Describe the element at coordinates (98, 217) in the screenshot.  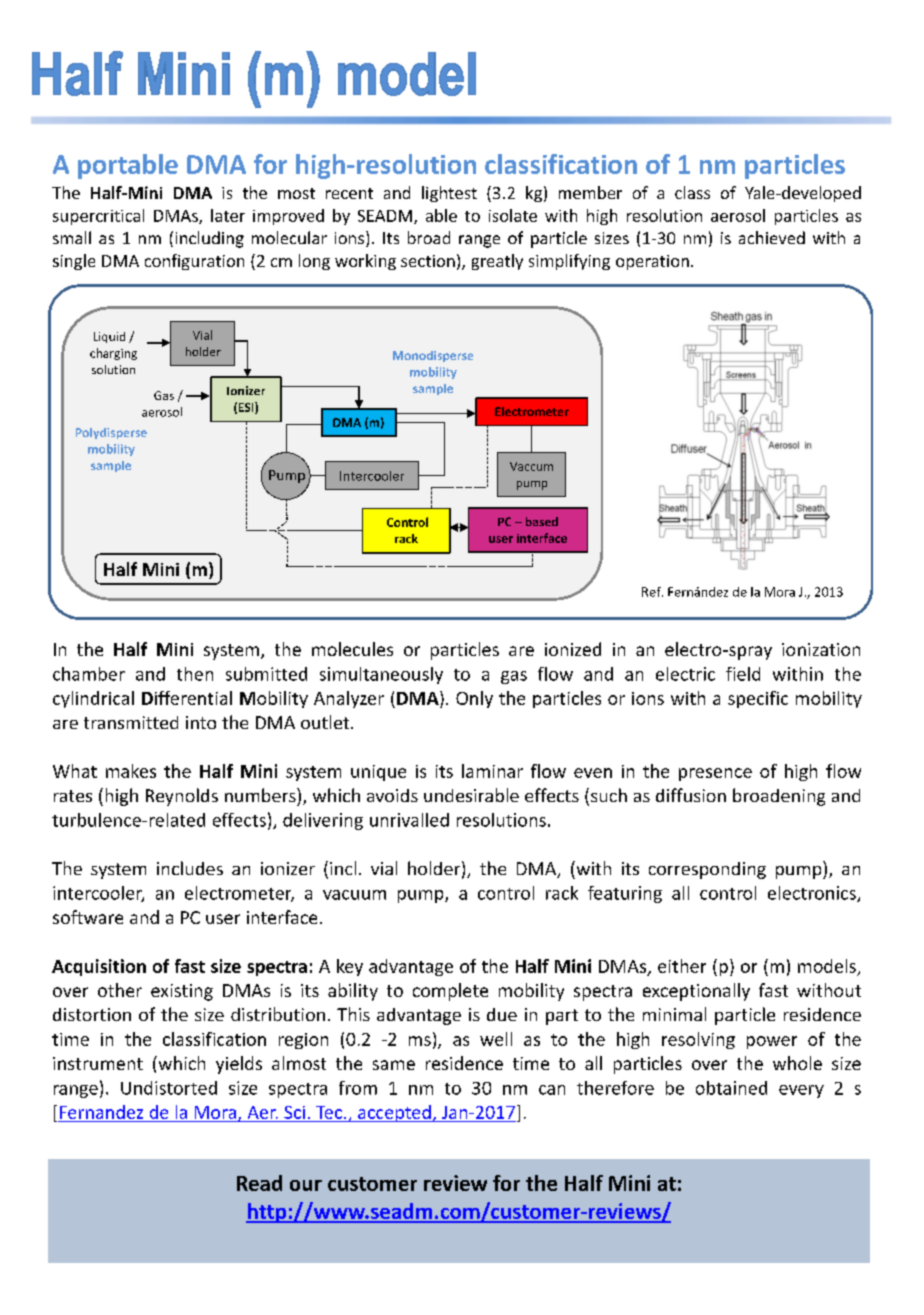
I see `supercritical` at that location.
